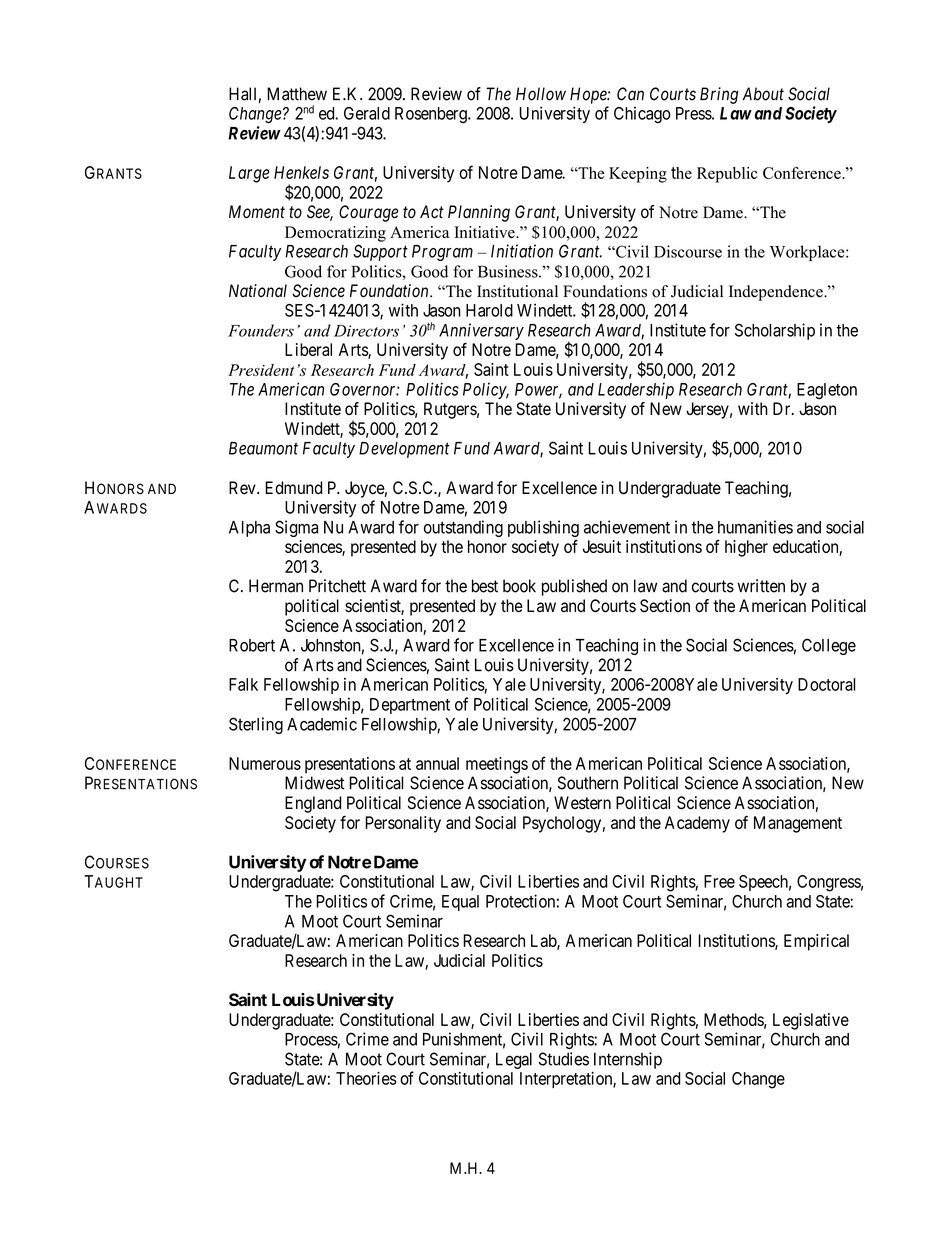 Image resolution: width=952 pixels, height=1233 pixels. Describe the element at coordinates (541, 94) in the screenshot. I see `Hollow` at that location.
